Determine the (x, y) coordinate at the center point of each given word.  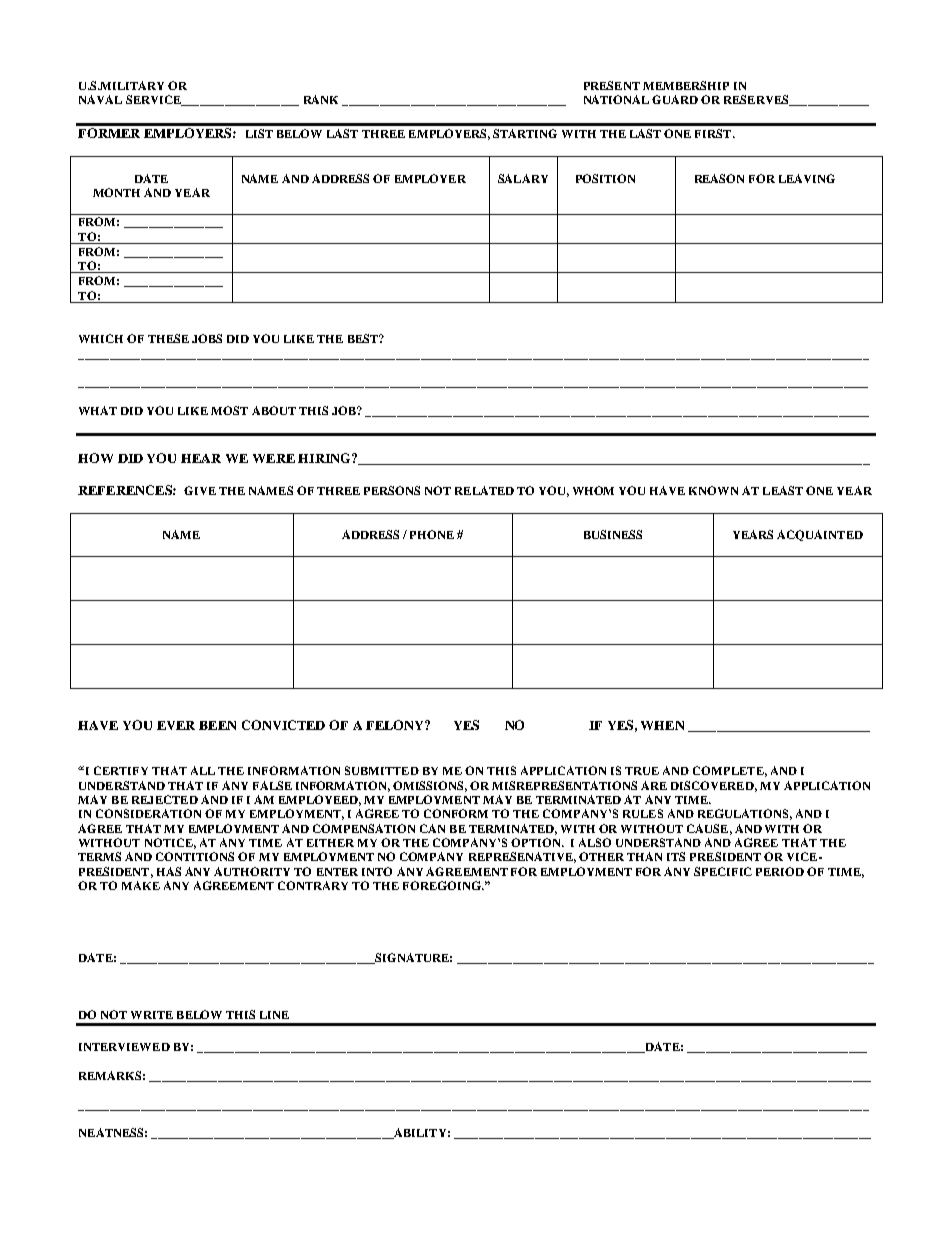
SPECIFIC (723, 871)
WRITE (152, 1015)
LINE (274, 1015)
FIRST (714, 133)
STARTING (525, 133)
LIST (259, 133)
